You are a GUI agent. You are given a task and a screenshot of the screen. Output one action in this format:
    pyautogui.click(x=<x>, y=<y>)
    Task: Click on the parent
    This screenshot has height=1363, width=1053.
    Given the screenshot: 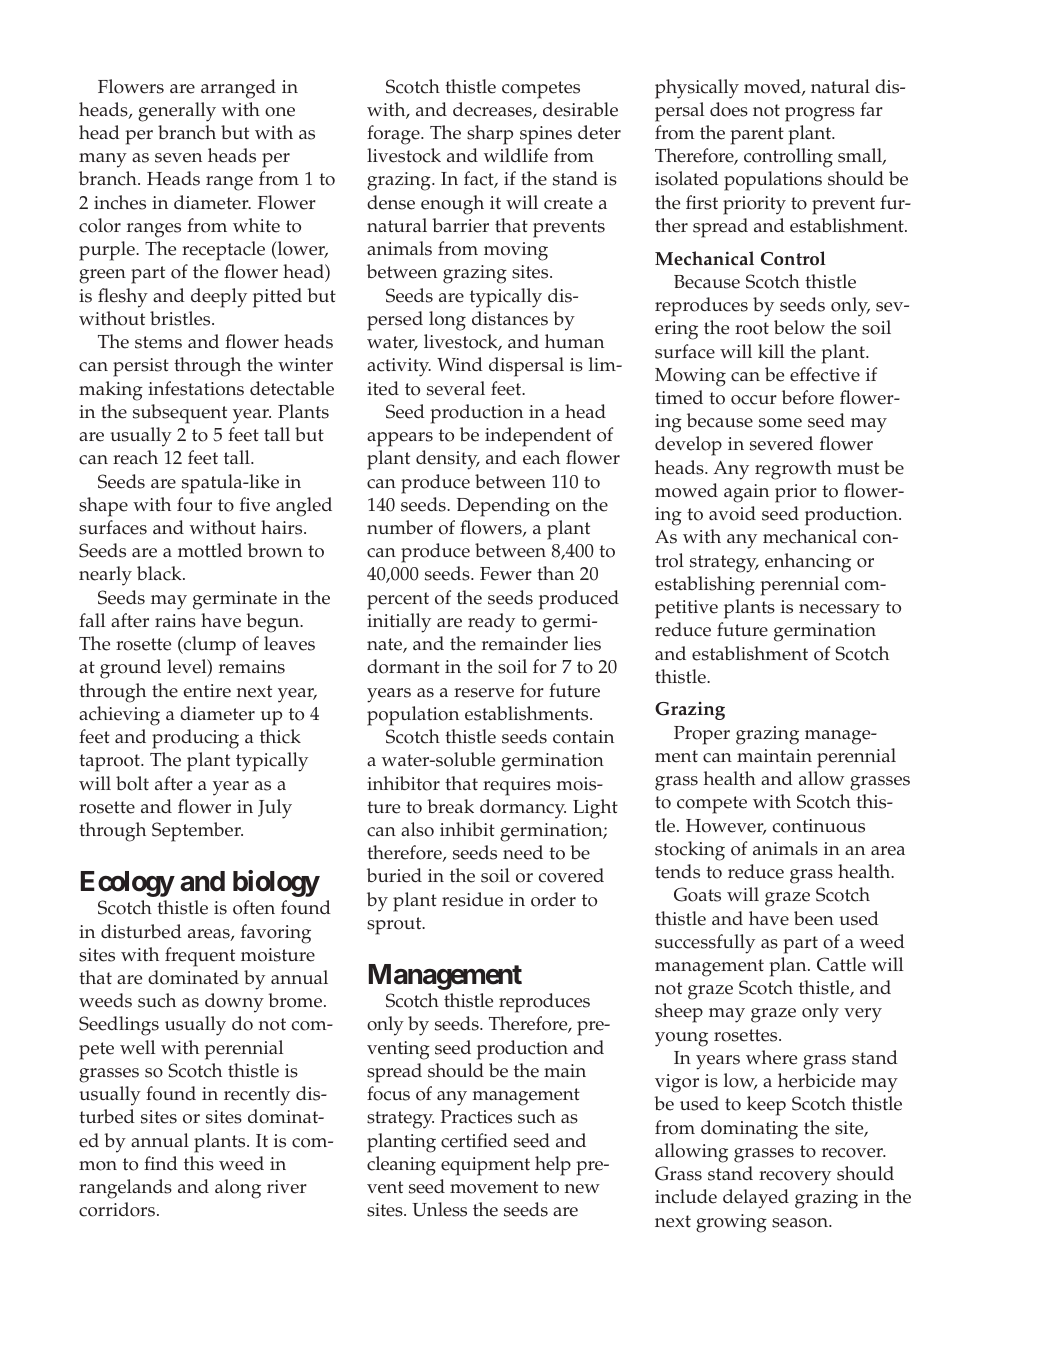 What is the action you would take?
    pyautogui.click(x=757, y=136)
